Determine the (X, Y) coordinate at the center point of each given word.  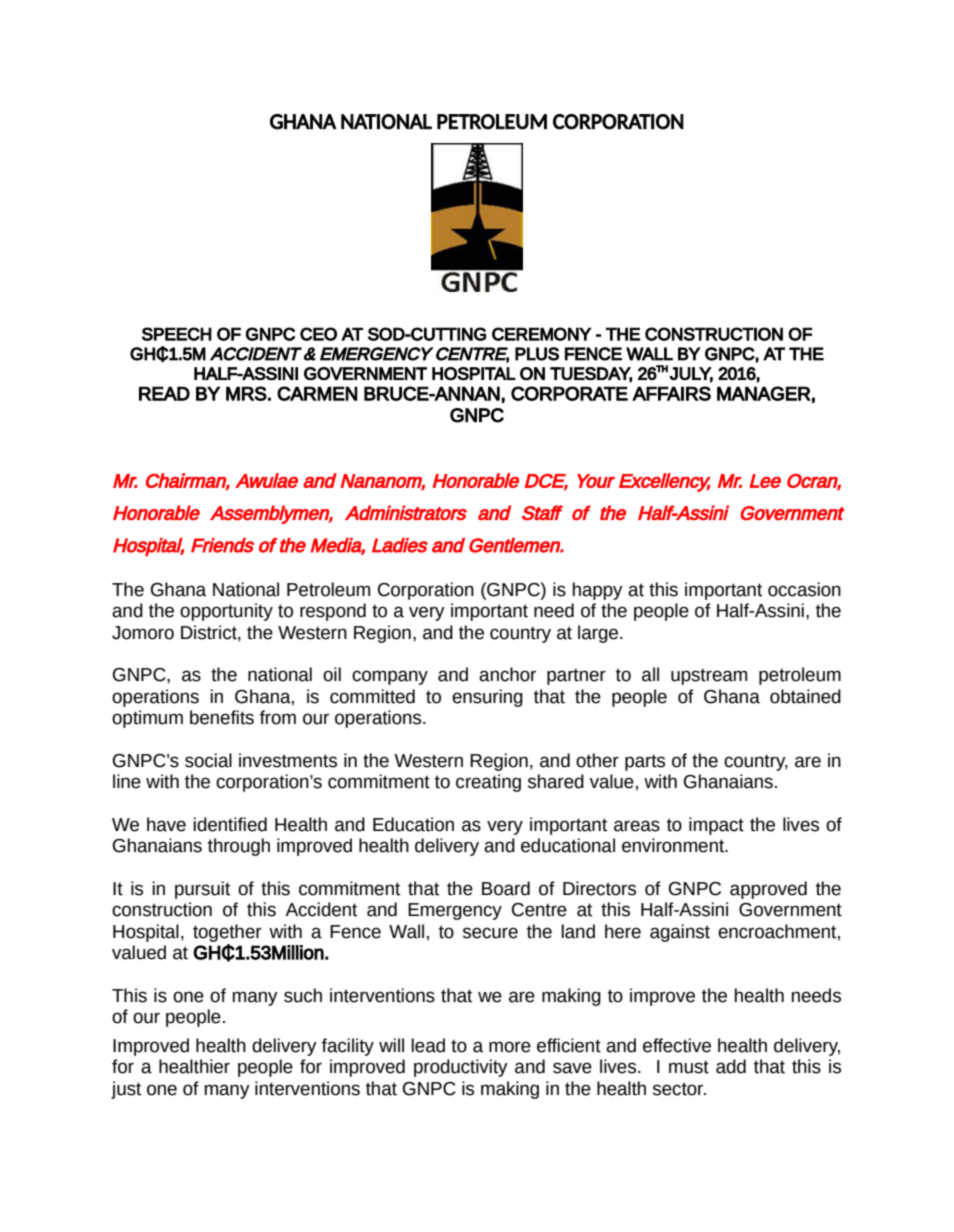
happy (598, 591)
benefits (222, 717)
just (126, 1090)
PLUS (537, 354)
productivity (461, 1068)
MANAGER (764, 393)
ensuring (487, 698)
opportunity (226, 612)
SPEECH (177, 334)
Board (506, 888)
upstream (709, 676)
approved (768, 890)
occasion (804, 589)
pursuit (202, 890)
